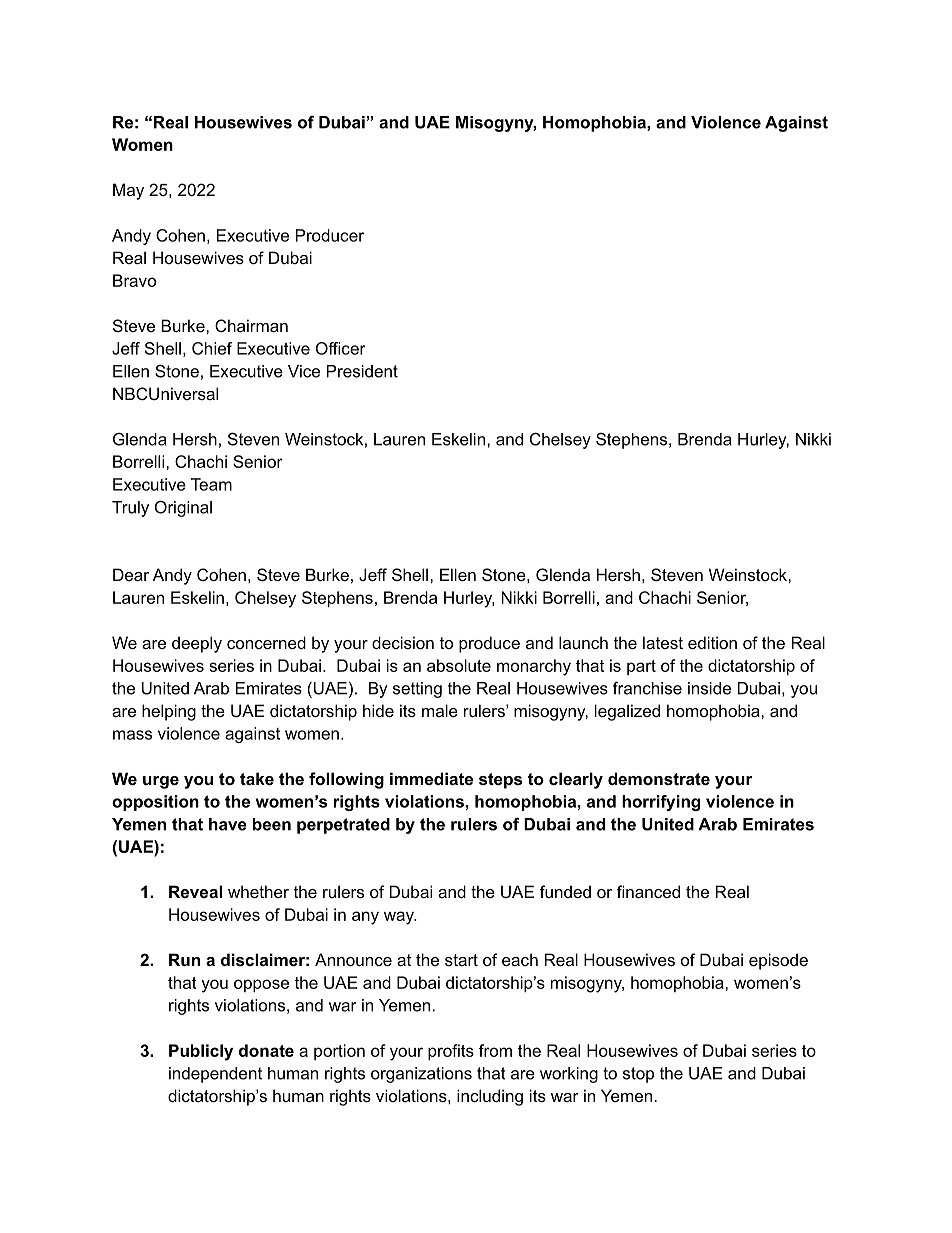 The width and height of the screenshot is (952, 1233). I want to click on edition, so click(712, 642).
